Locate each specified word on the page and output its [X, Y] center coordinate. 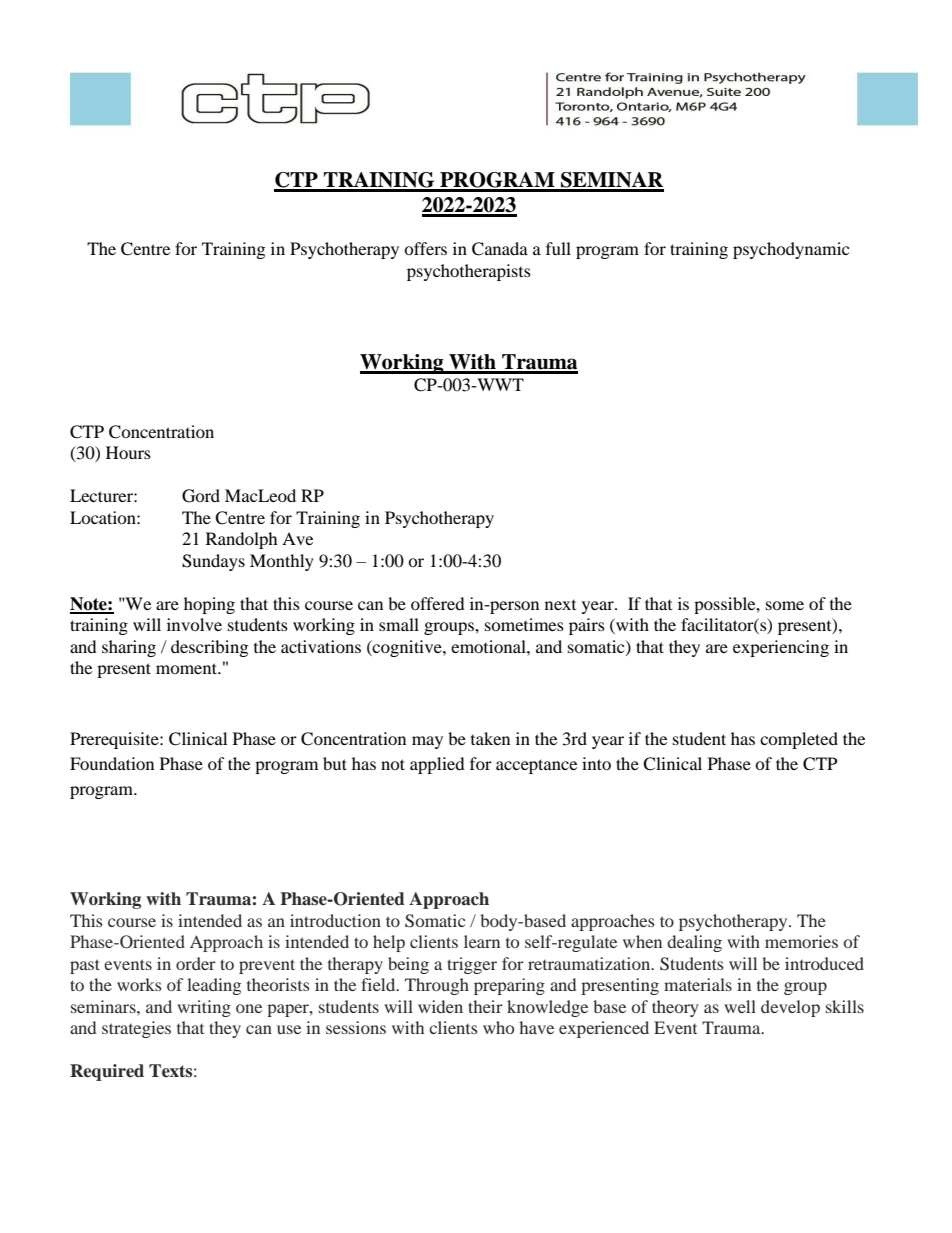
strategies [136, 1029]
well [740, 1006]
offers [425, 248]
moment [188, 668]
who [498, 1027]
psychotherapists [469, 272]
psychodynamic [791, 250]
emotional [489, 646]
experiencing [781, 648]
